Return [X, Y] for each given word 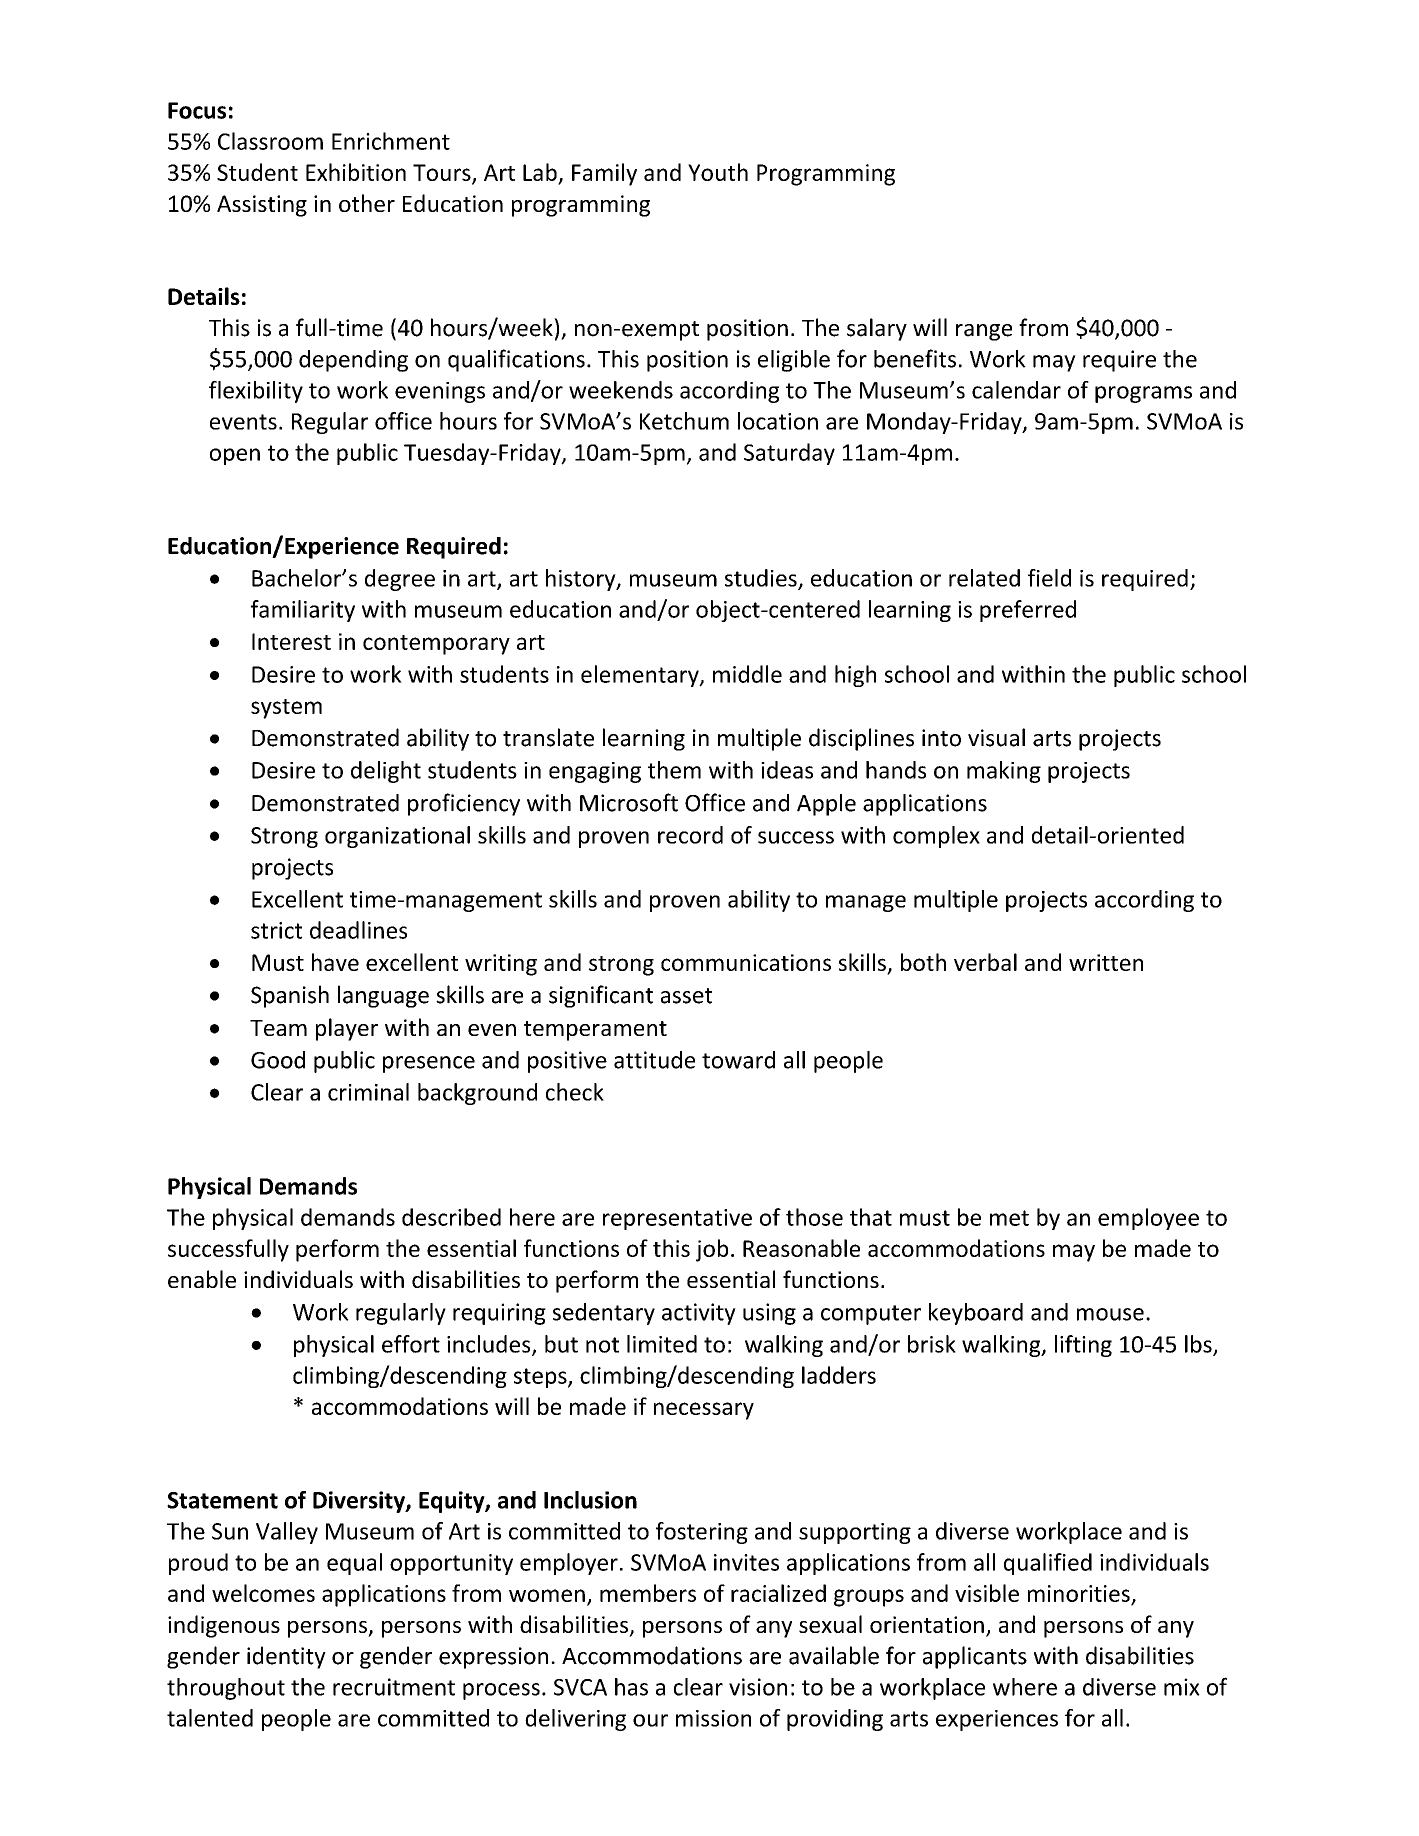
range [984, 332]
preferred [1028, 611]
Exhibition [356, 172]
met [1009, 1218]
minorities [1079, 1593]
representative [677, 1219]
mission [713, 1718]
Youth [718, 172]
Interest [291, 641]
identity [286, 1657]
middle [747, 674]
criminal [368, 1092]
